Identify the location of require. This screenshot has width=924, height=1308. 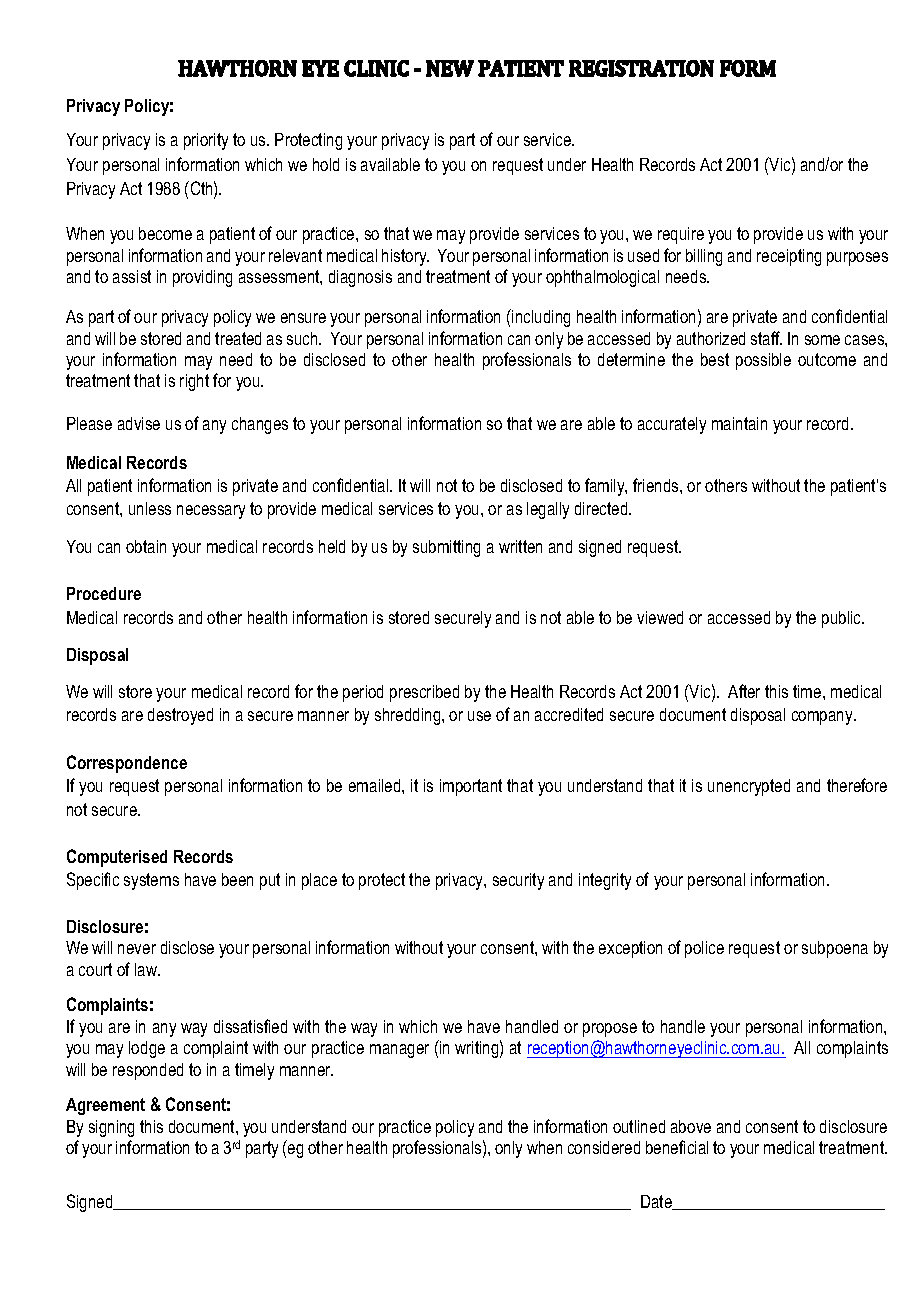
(681, 235).
